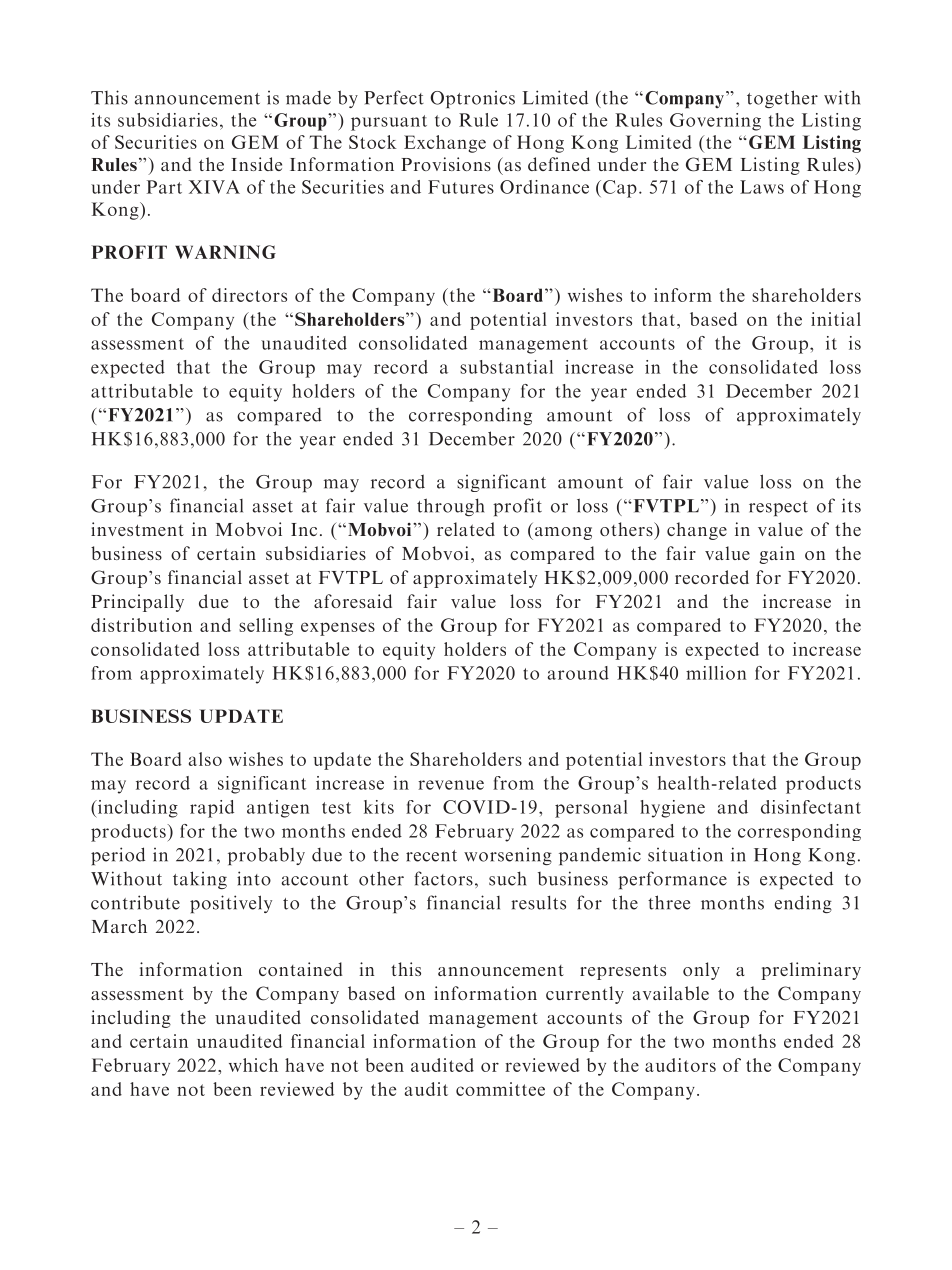 This screenshot has height=1270, width=952. I want to click on Inside, so click(256, 164).
